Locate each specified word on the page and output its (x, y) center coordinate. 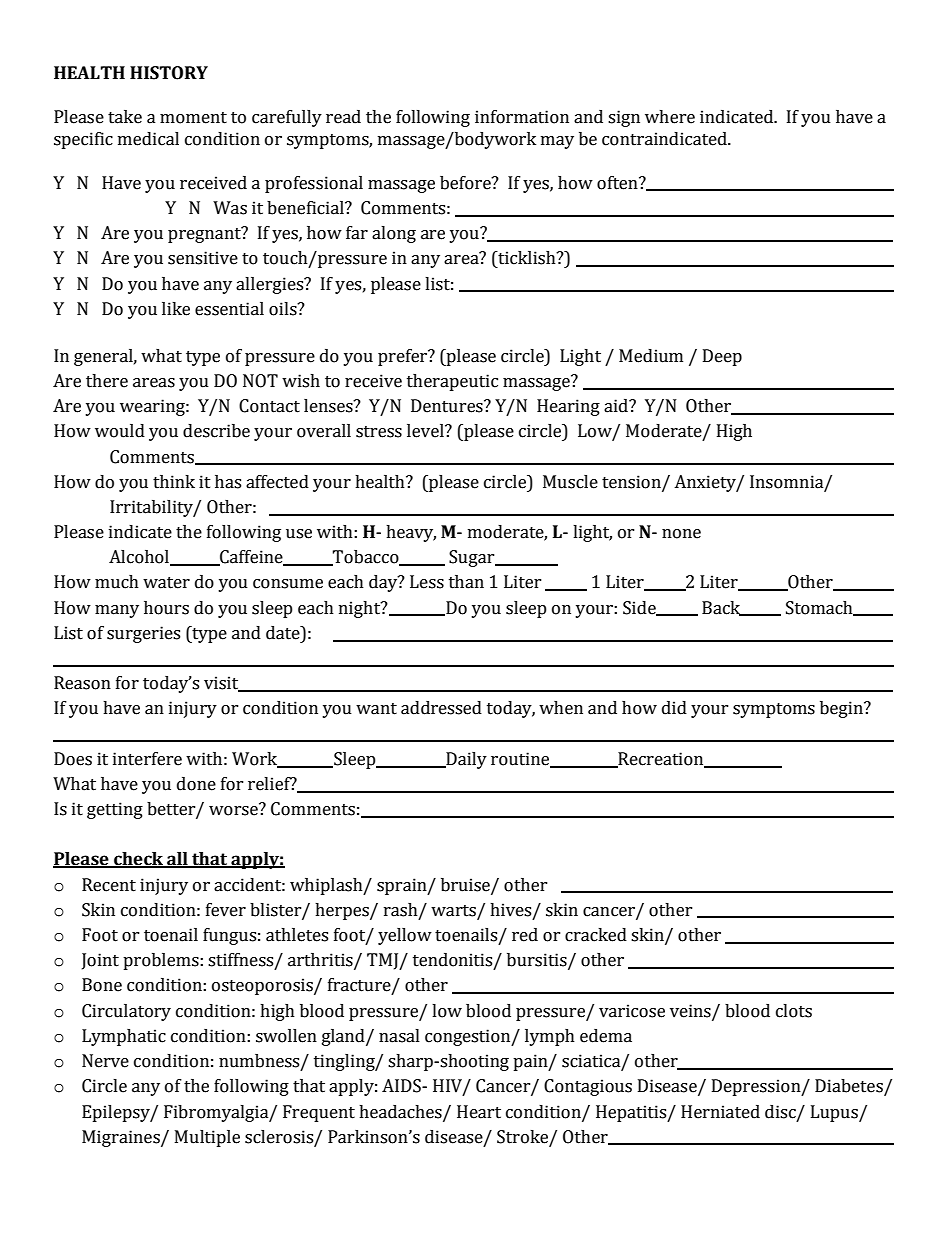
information (522, 117)
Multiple (207, 1138)
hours (166, 608)
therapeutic (452, 382)
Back (722, 608)
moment (193, 118)
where (670, 117)
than (466, 582)
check (139, 860)
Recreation (661, 759)
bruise (466, 885)
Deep (722, 357)
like (176, 309)
